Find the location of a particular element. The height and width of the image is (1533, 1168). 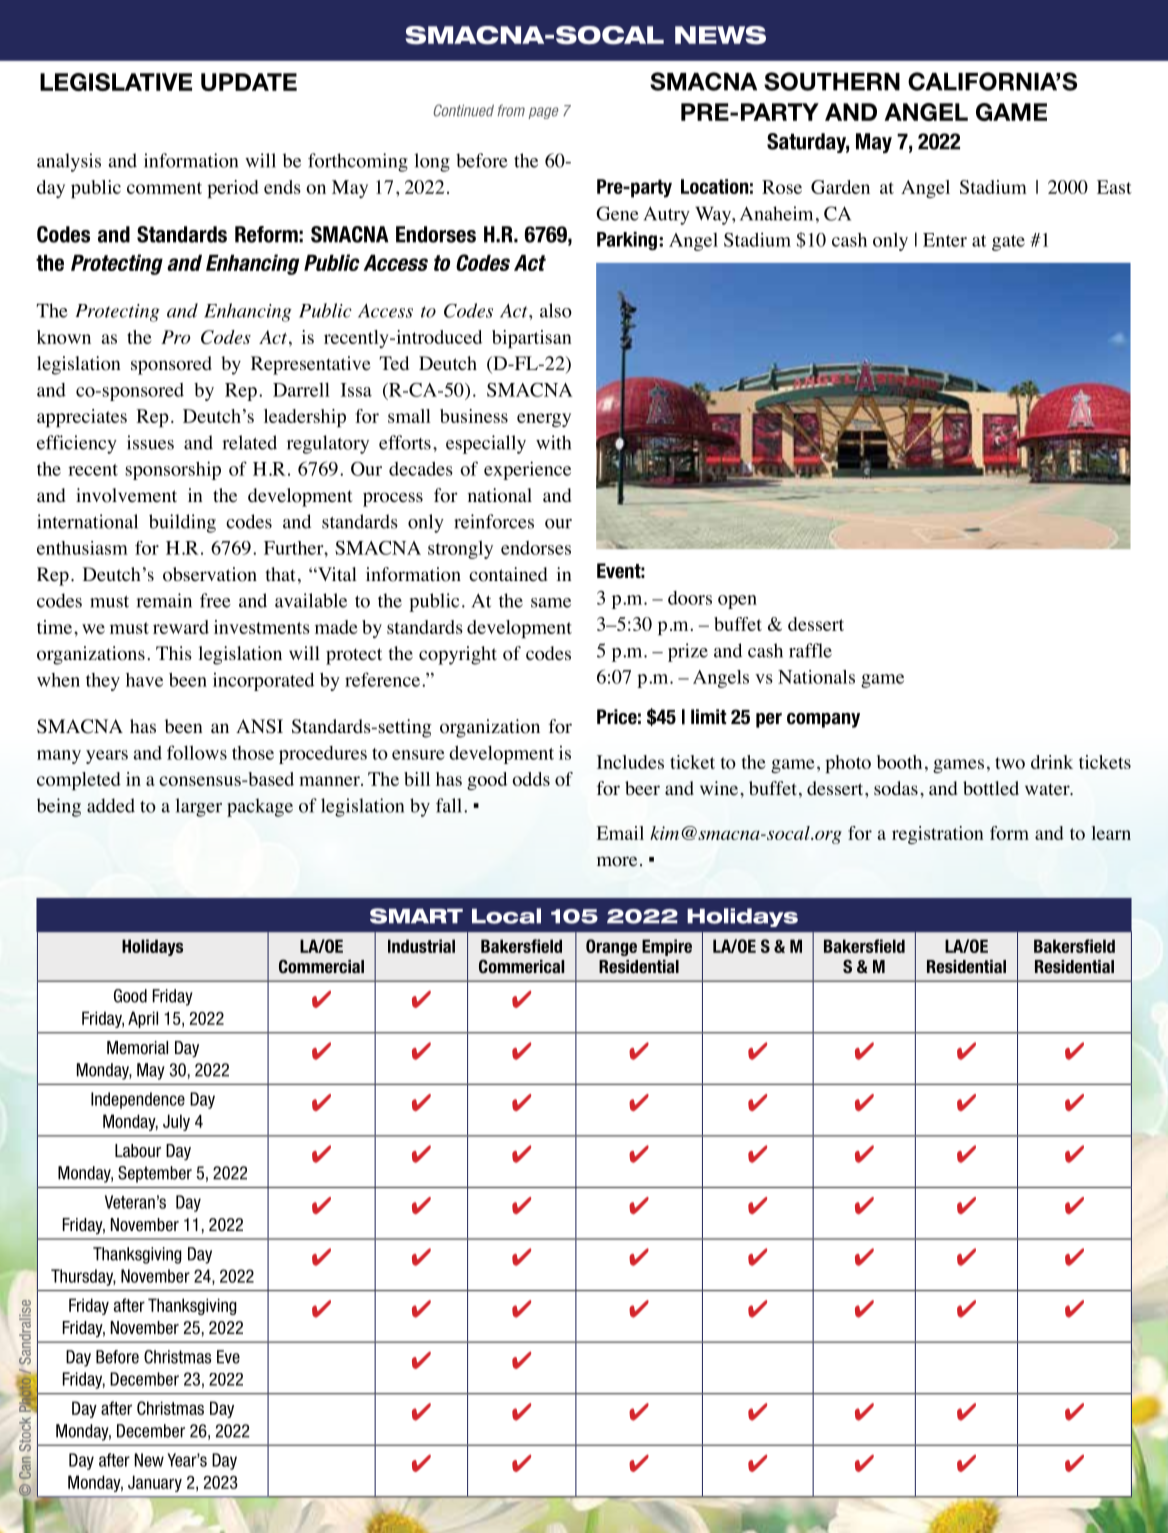

two is located at coordinates (1010, 763).
